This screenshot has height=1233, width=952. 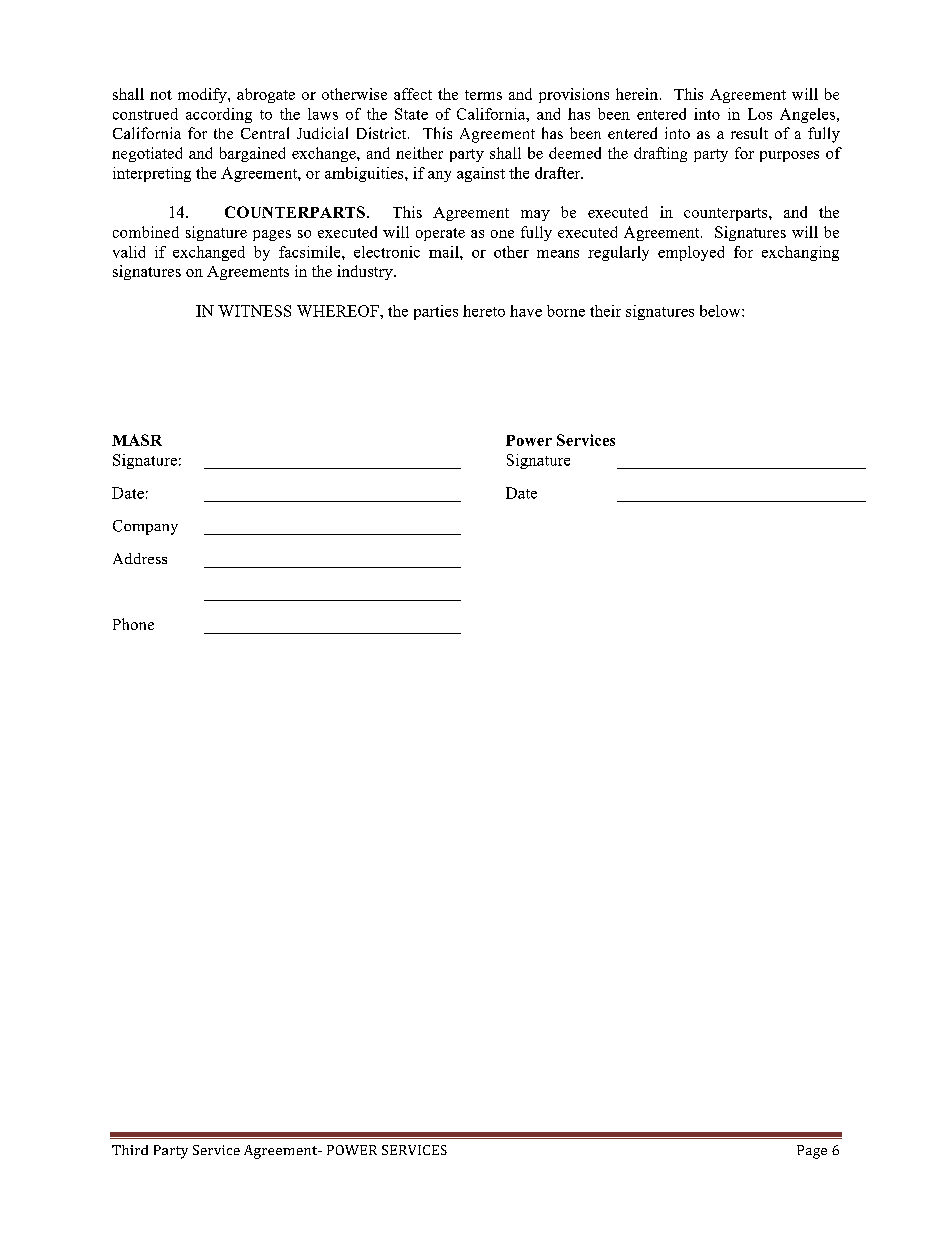 I want to click on Company, so click(x=145, y=527).
